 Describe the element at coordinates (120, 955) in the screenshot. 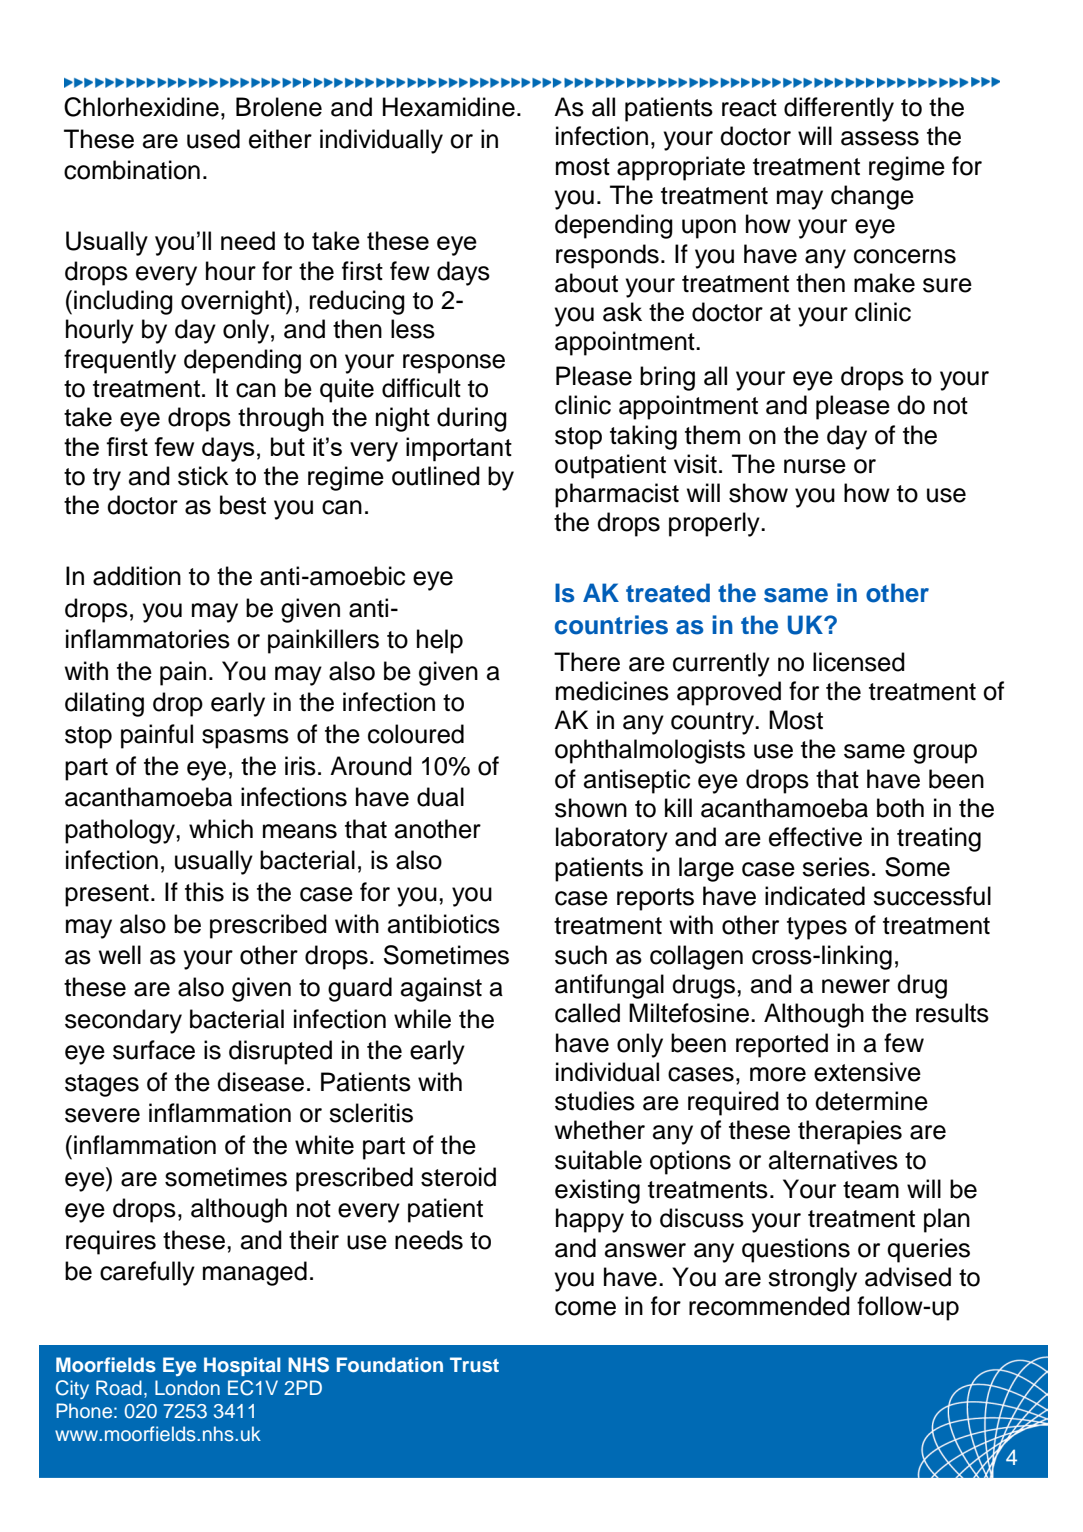

I see `well` at that location.
